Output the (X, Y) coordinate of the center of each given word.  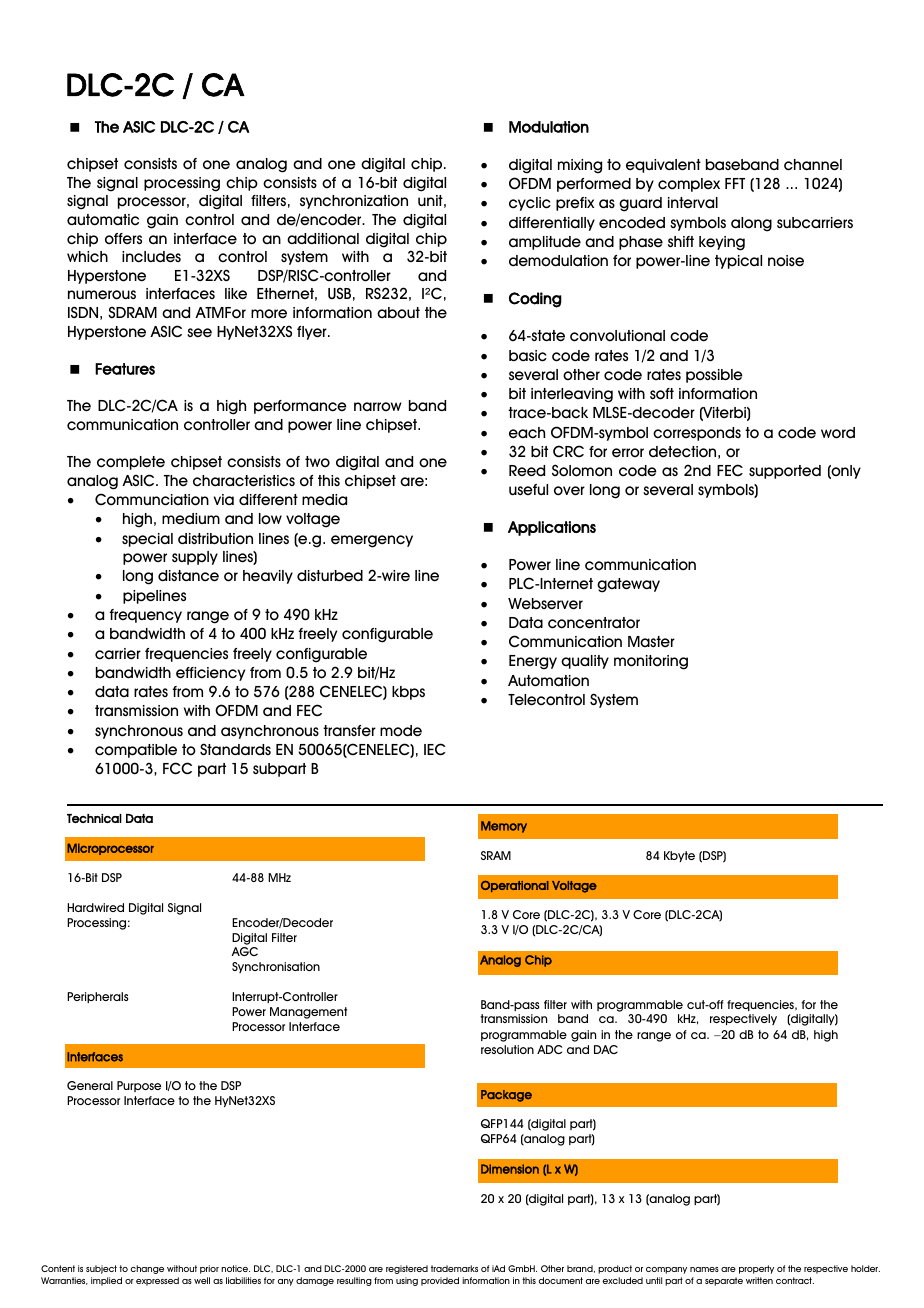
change (147, 1269)
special (147, 540)
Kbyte (679, 856)
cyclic (530, 204)
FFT (735, 183)
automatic (103, 220)
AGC (244, 951)
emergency (372, 541)
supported (785, 472)
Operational (515, 886)
